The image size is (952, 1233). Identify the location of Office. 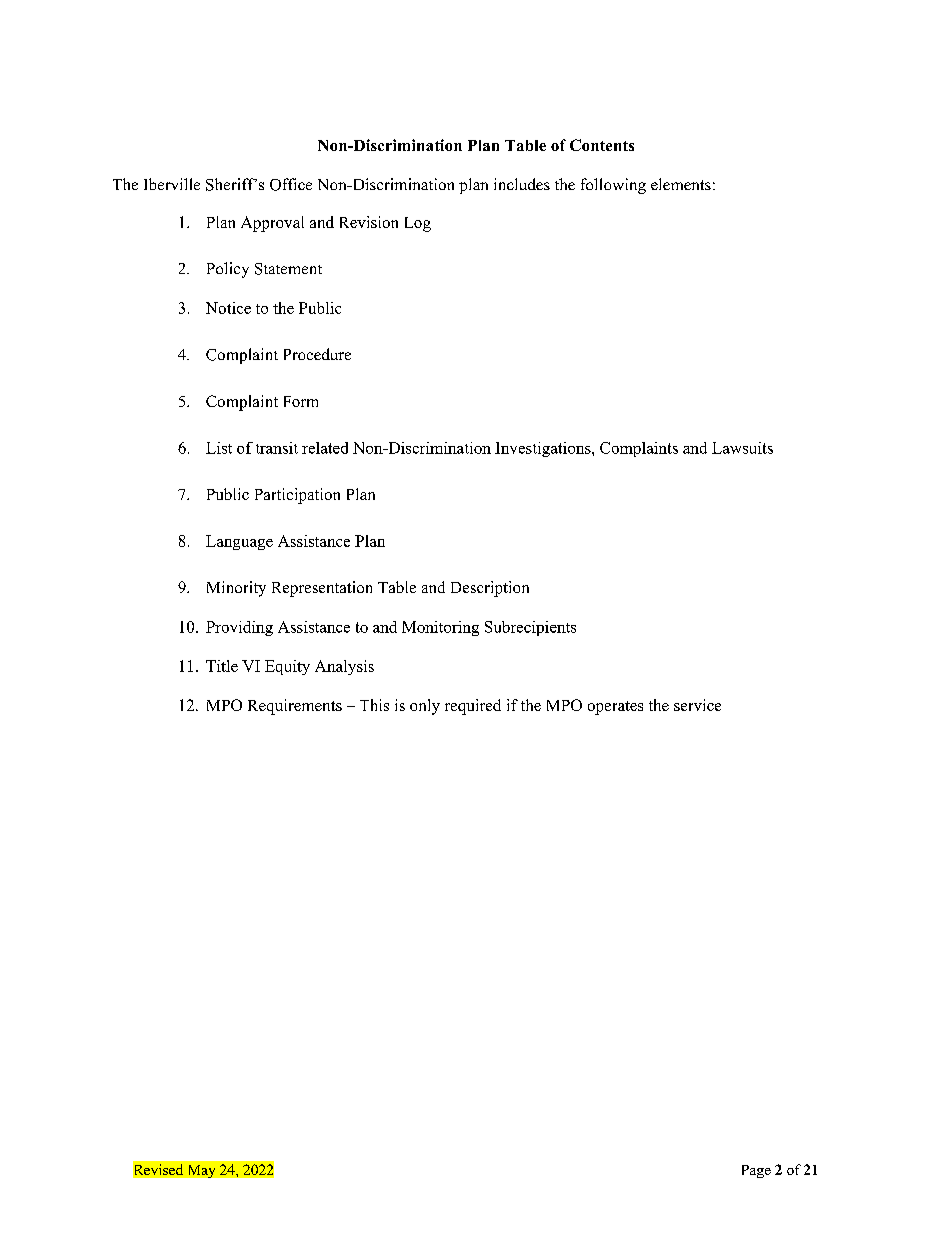
(291, 184).
